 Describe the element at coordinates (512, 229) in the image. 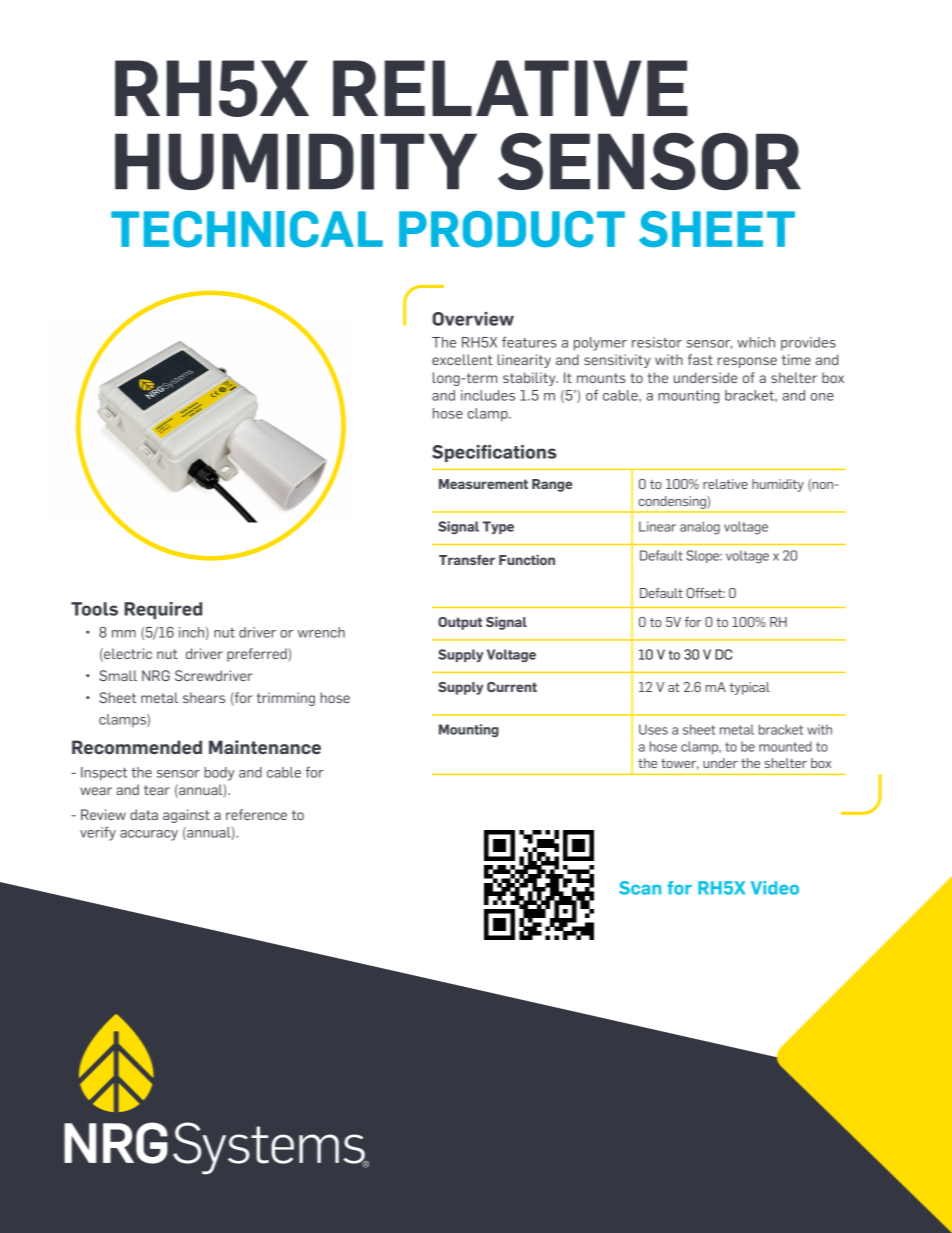

I see `PRODUCT` at that location.
